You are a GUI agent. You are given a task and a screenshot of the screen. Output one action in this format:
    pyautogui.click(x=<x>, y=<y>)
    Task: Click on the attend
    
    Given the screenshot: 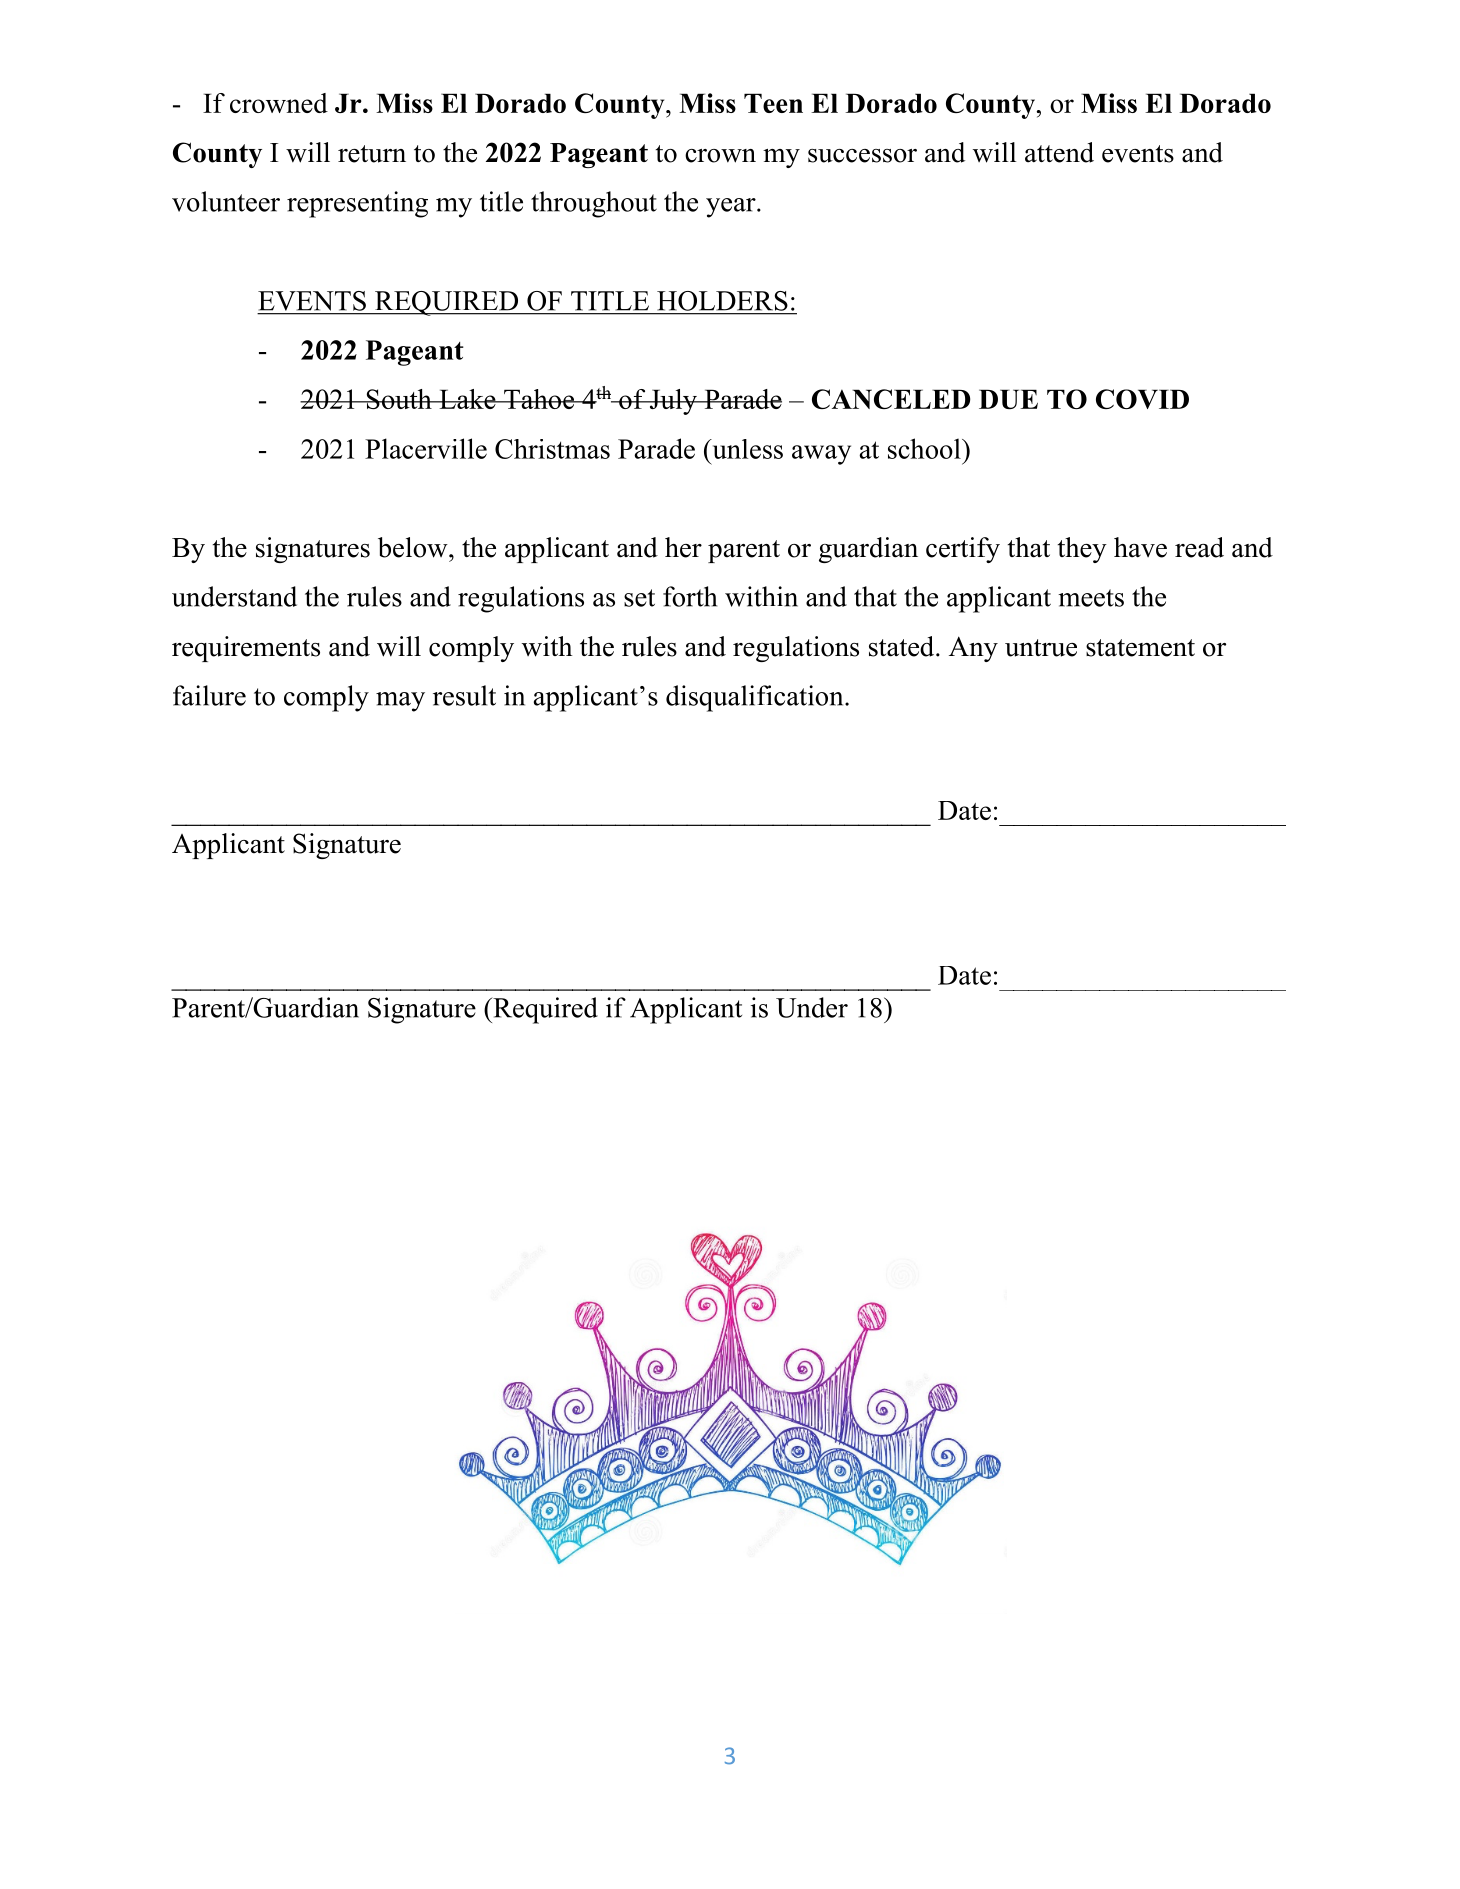 What is the action you would take?
    pyautogui.click(x=1059, y=152)
